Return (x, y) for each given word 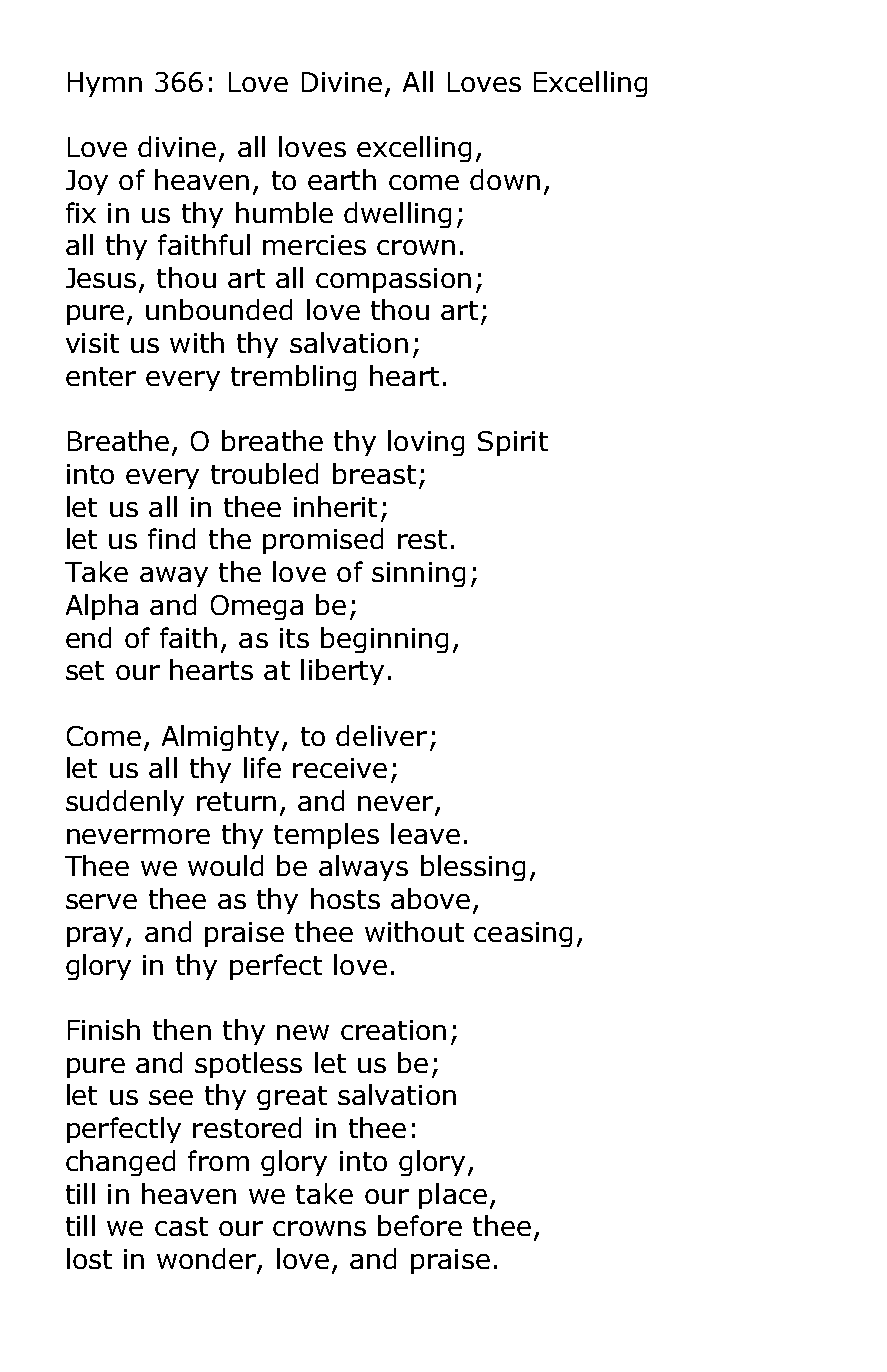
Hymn (105, 84)
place (453, 1196)
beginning (384, 640)
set (85, 670)
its (294, 638)
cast (181, 1226)
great (292, 1098)
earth (342, 179)
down (505, 179)
